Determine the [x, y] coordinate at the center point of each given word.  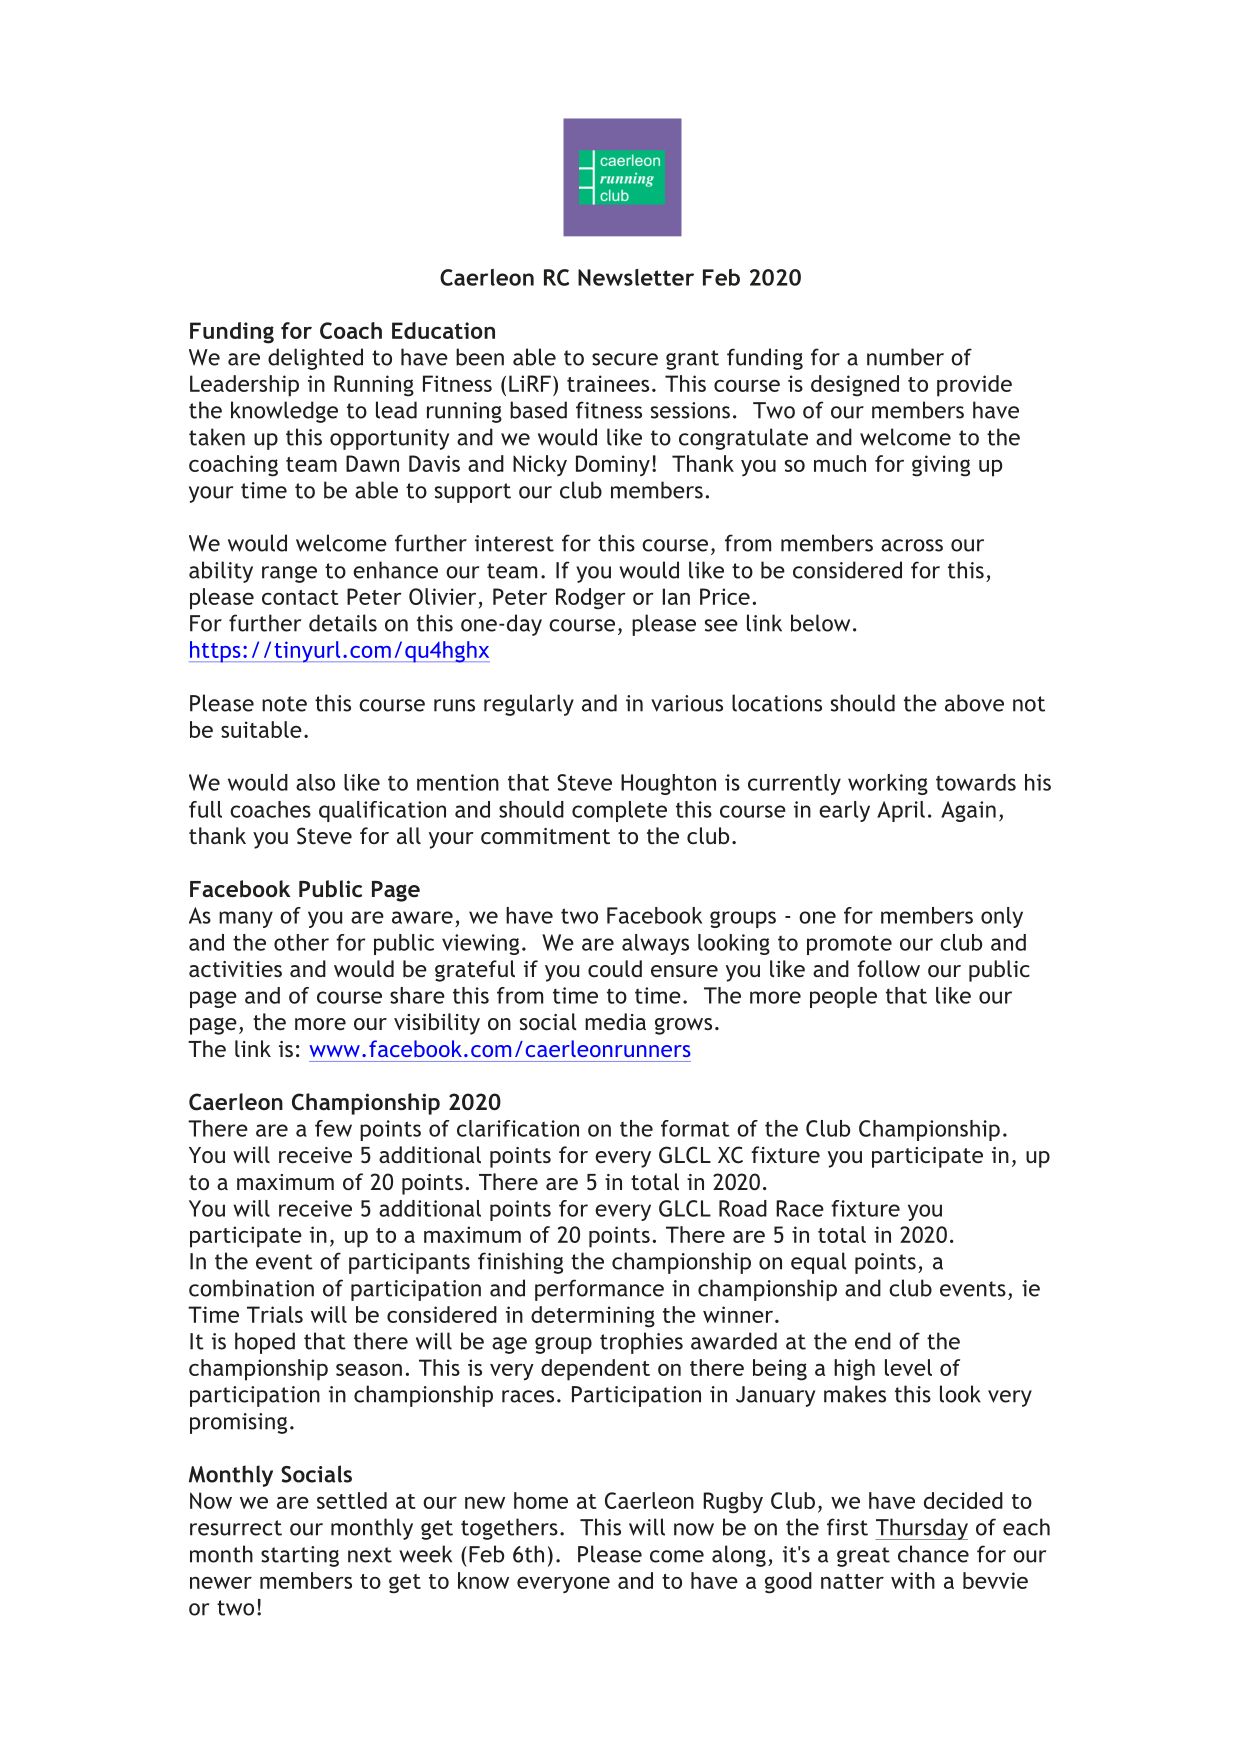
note [284, 704]
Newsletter [636, 277]
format [695, 1128]
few [333, 1128]
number [905, 357]
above [974, 703]
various [687, 703]
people [843, 997]
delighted [315, 359]
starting [300, 1556]
